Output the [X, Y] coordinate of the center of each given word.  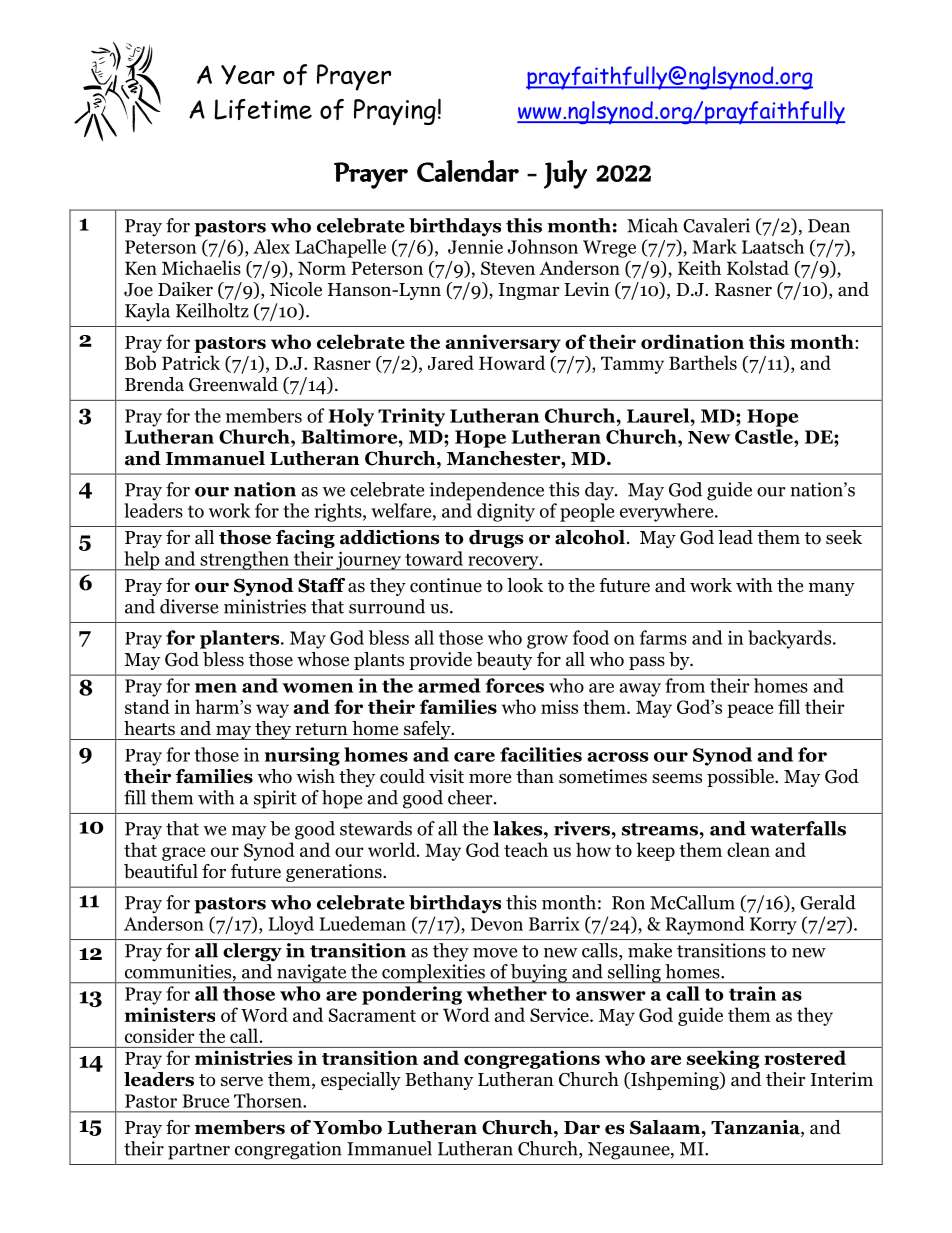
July [565, 174]
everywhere [668, 512]
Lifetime [263, 109]
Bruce [205, 1101]
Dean [829, 226]
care [474, 757]
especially [361, 1081]
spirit [275, 799]
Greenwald [233, 384]
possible [741, 778]
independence [486, 491]
